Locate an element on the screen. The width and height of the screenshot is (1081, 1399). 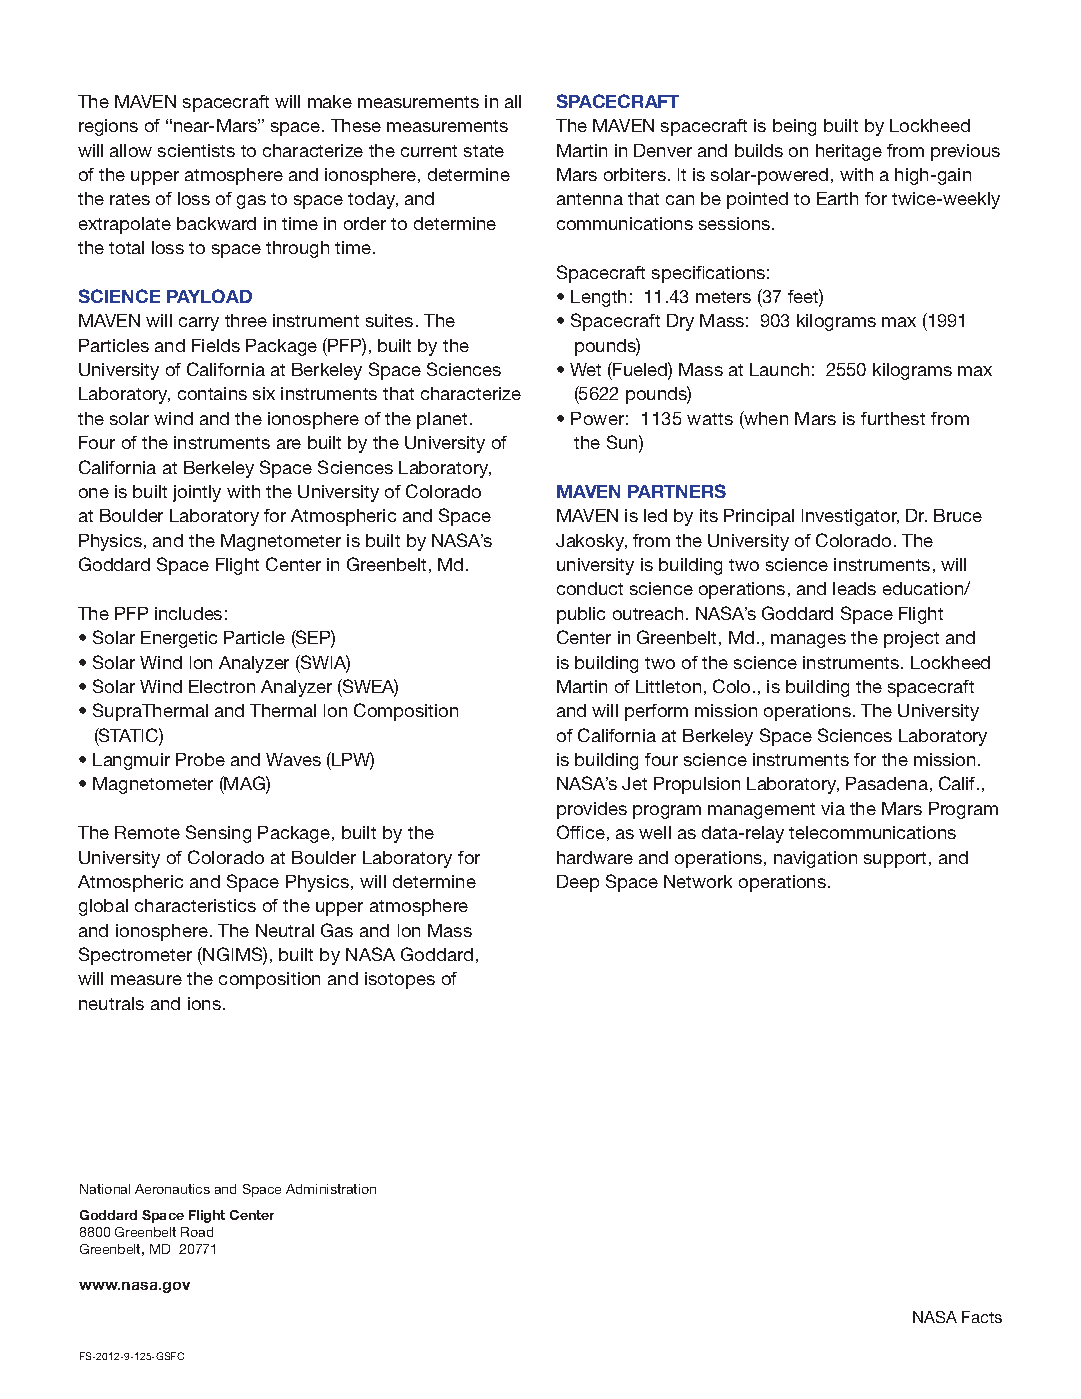
project is located at coordinates (911, 639).
